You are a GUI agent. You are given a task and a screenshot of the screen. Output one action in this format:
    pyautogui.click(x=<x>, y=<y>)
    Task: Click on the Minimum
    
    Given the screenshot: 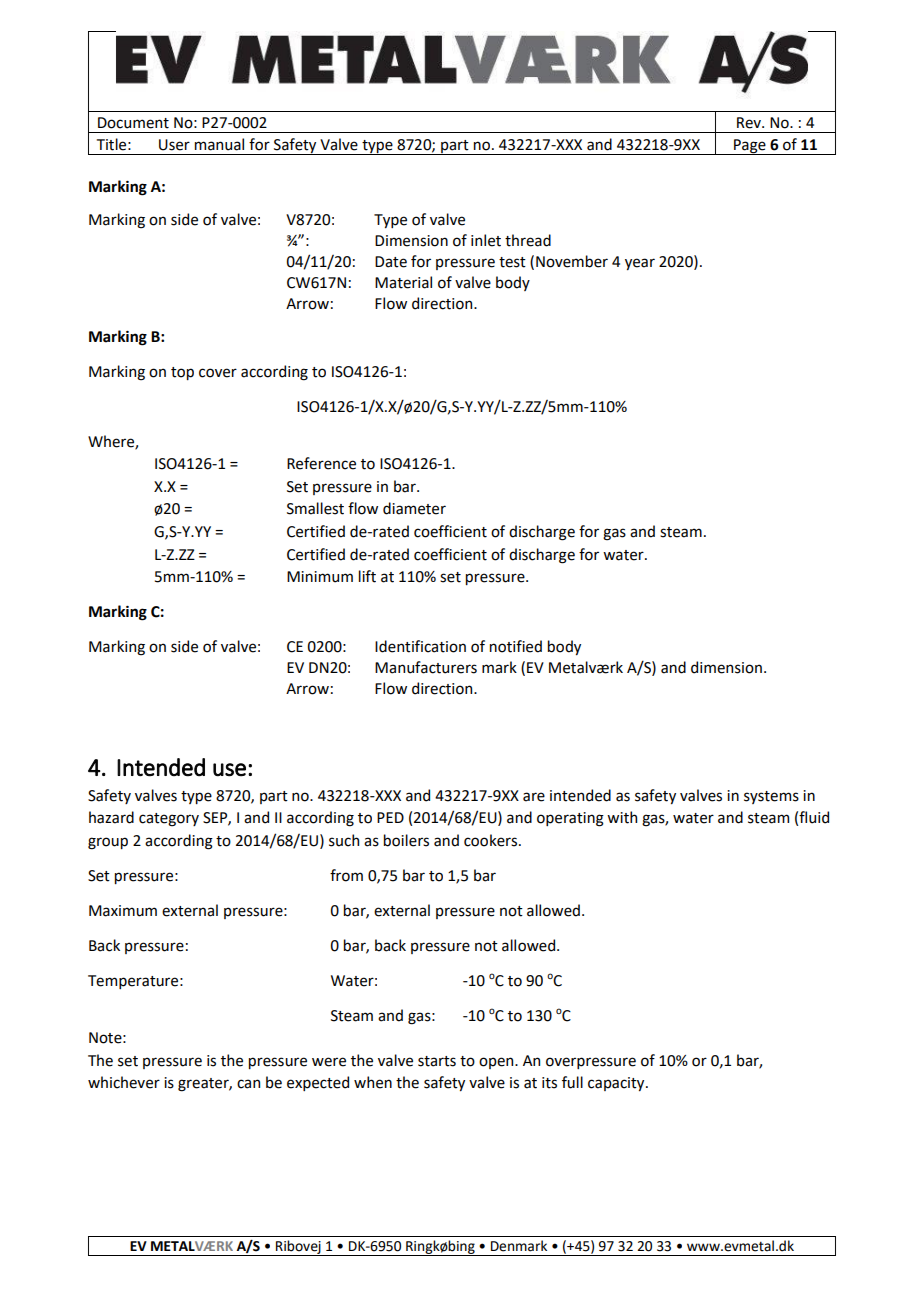 What is the action you would take?
    pyautogui.click(x=320, y=577)
